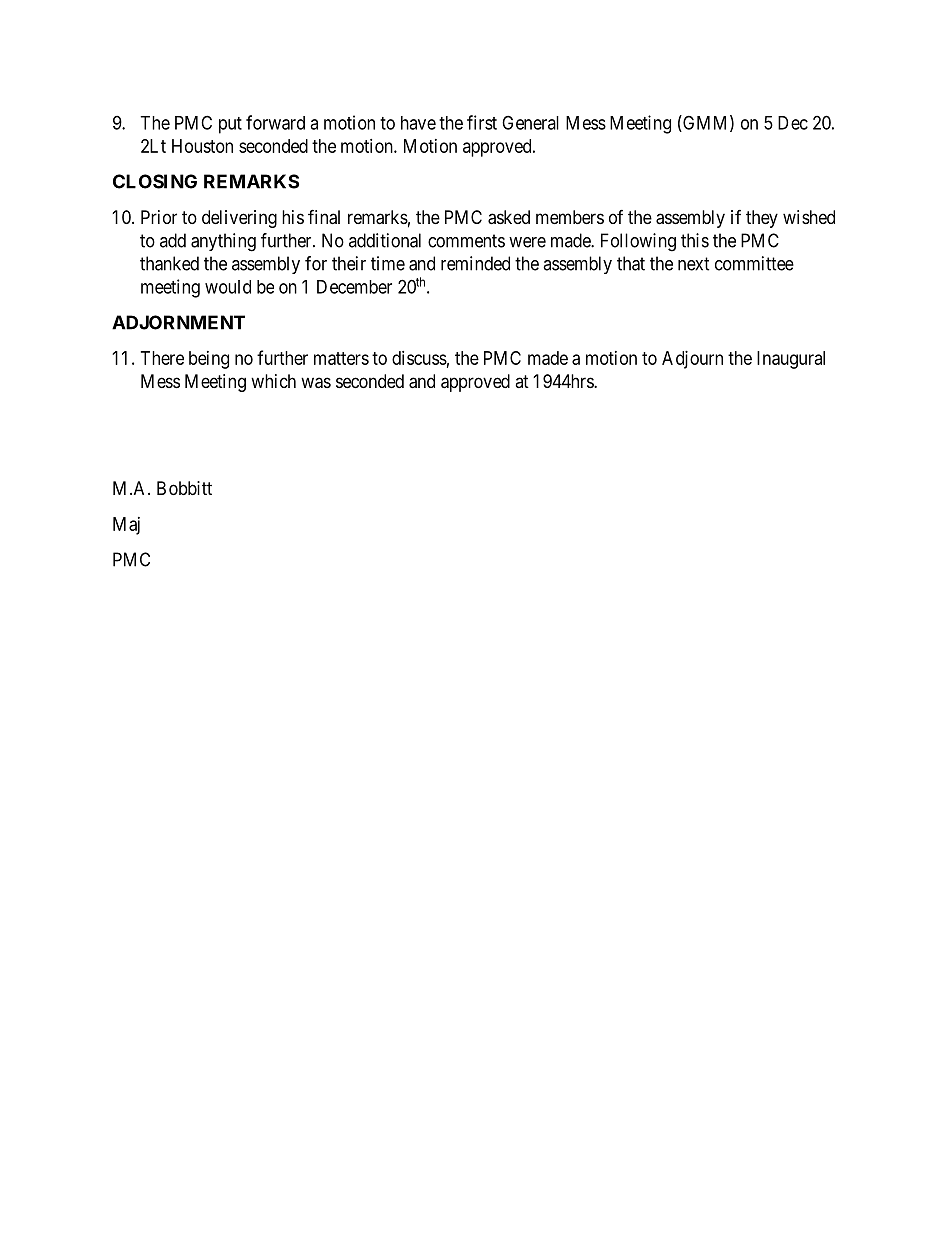 The height and width of the screenshot is (1233, 952). Describe the element at coordinates (341, 358) in the screenshot. I see `matters` at that location.
